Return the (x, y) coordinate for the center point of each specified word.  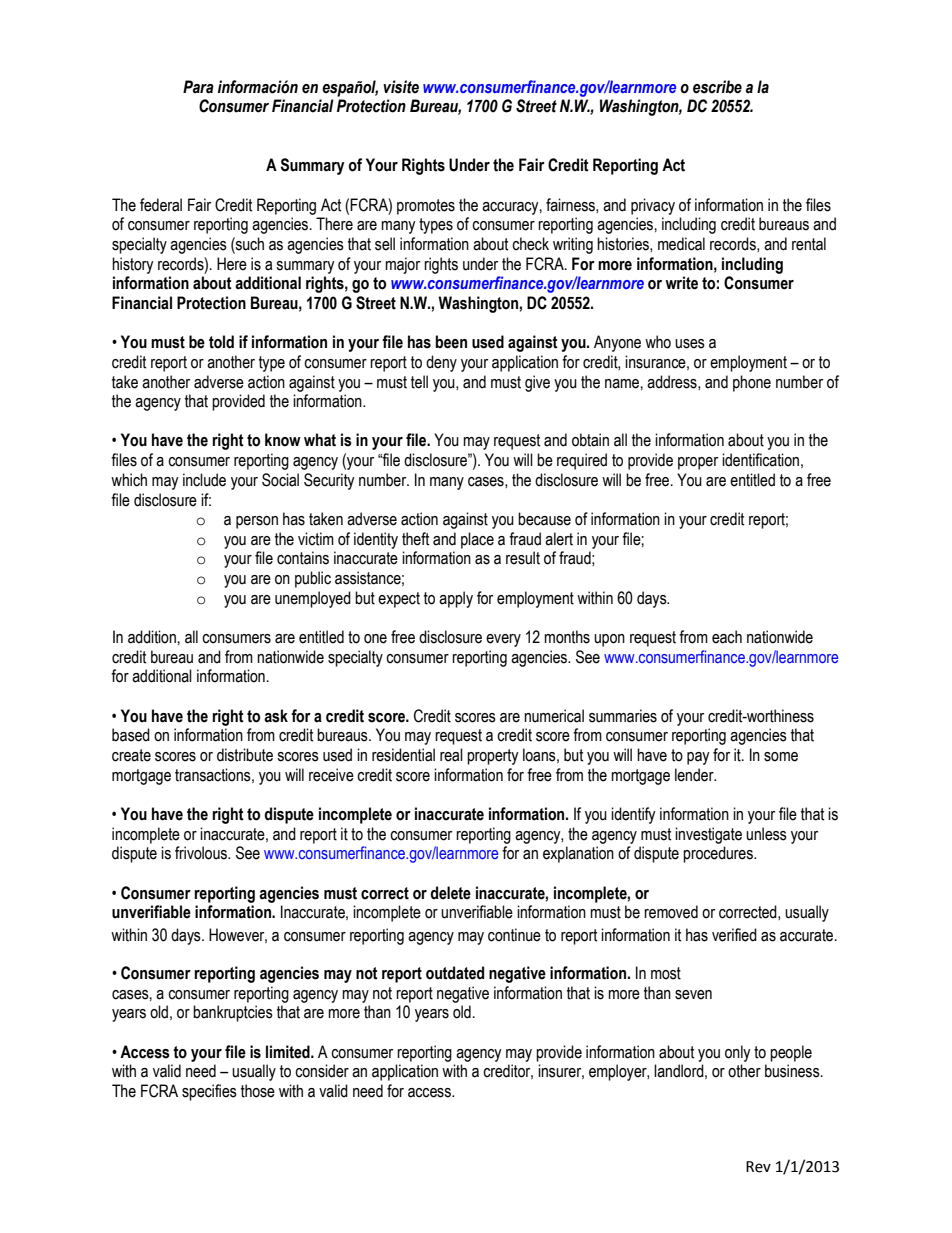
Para (198, 87)
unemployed (313, 599)
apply (456, 599)
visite (401, 87)
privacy (653, 206)
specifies (209, 1092)
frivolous (202, 853)
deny (441, 363)
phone (752, 383)
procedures (719, 854)
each (727, 637)
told (221, 342)
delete (450, 893)
